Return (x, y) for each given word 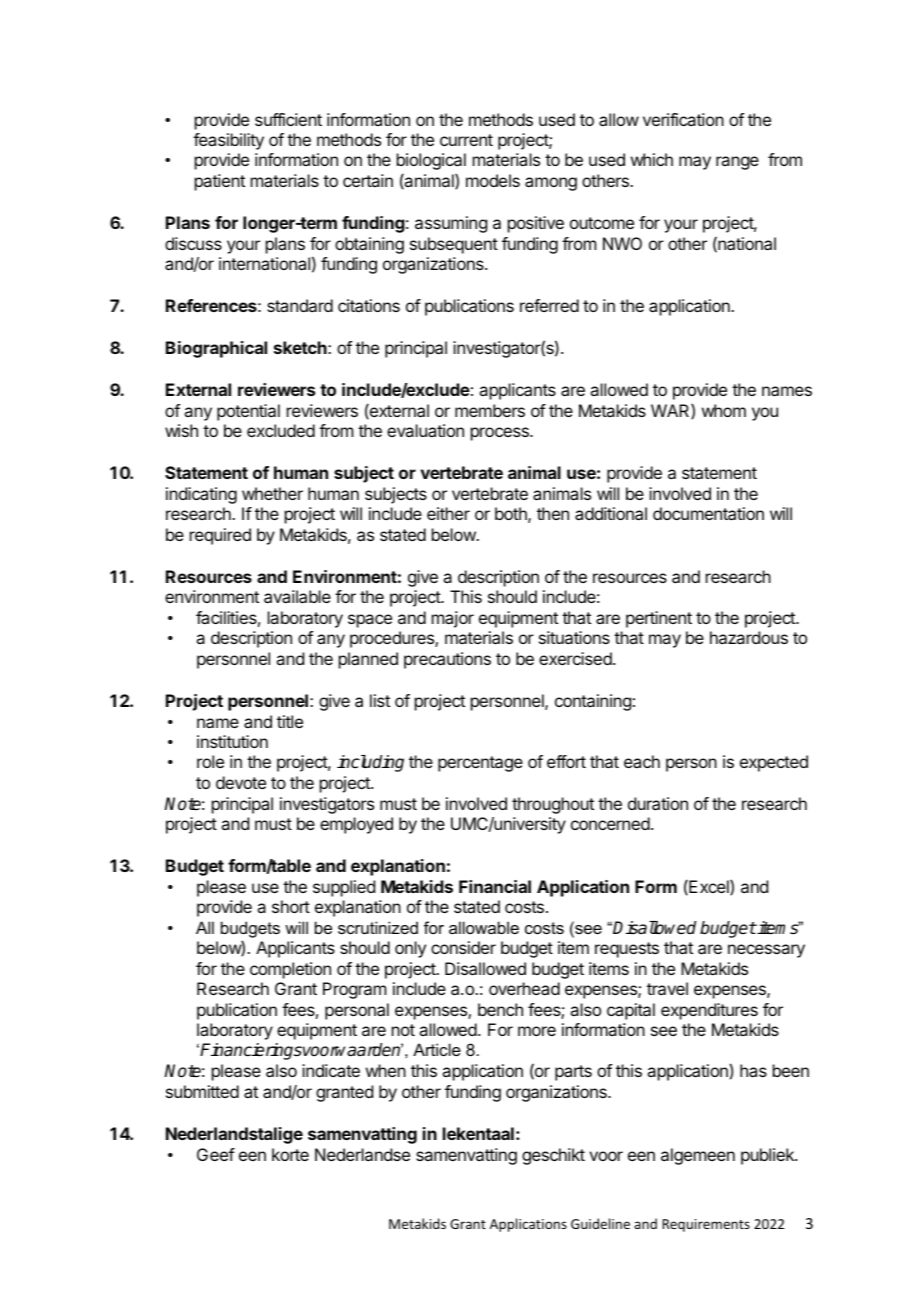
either (448, 513)
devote (241, 782)
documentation (708, 513)
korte (290, 1154)
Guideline (600, 1223)
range (737, 163)
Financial (495, 886)
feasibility (228, 141)
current (466, 140)
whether (272, 493)
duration (658, 803)
